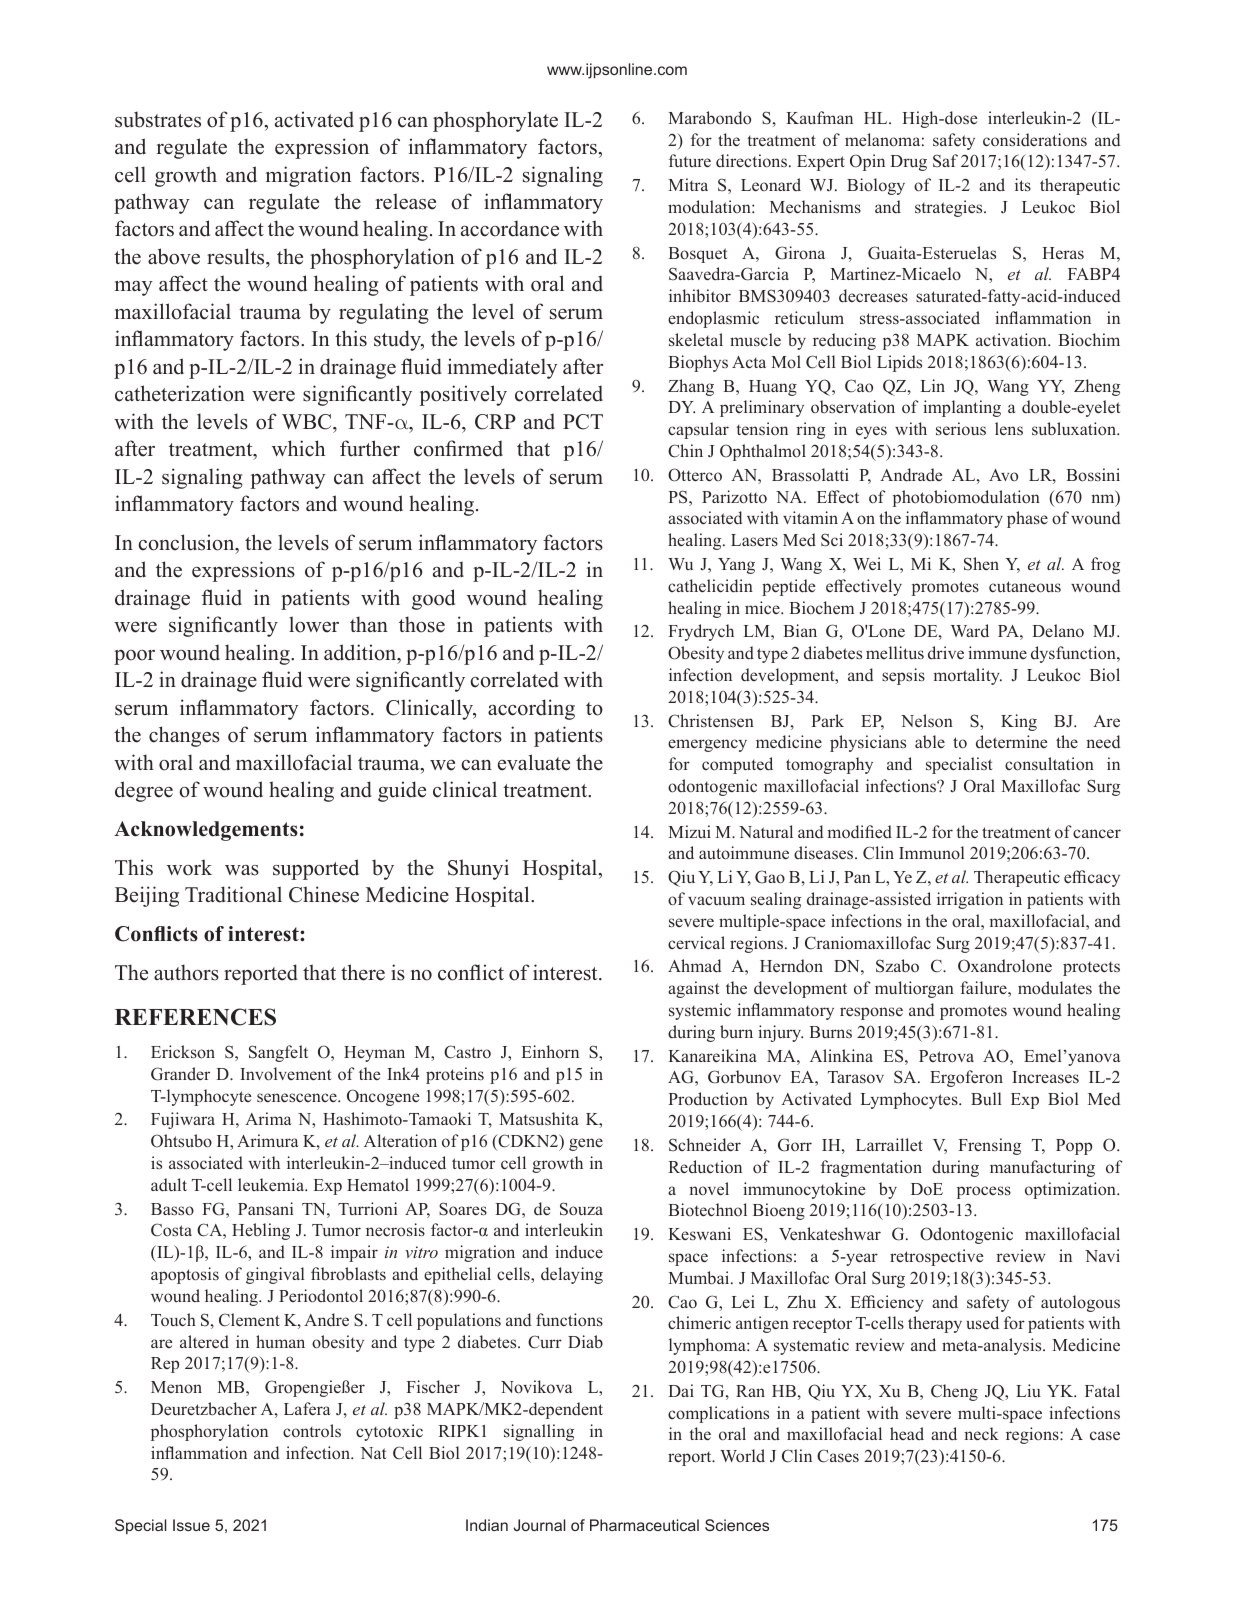 The height and width of the screenshot is (1599, 1235). I want to click on Acknowledgements, so click(206, 831).
